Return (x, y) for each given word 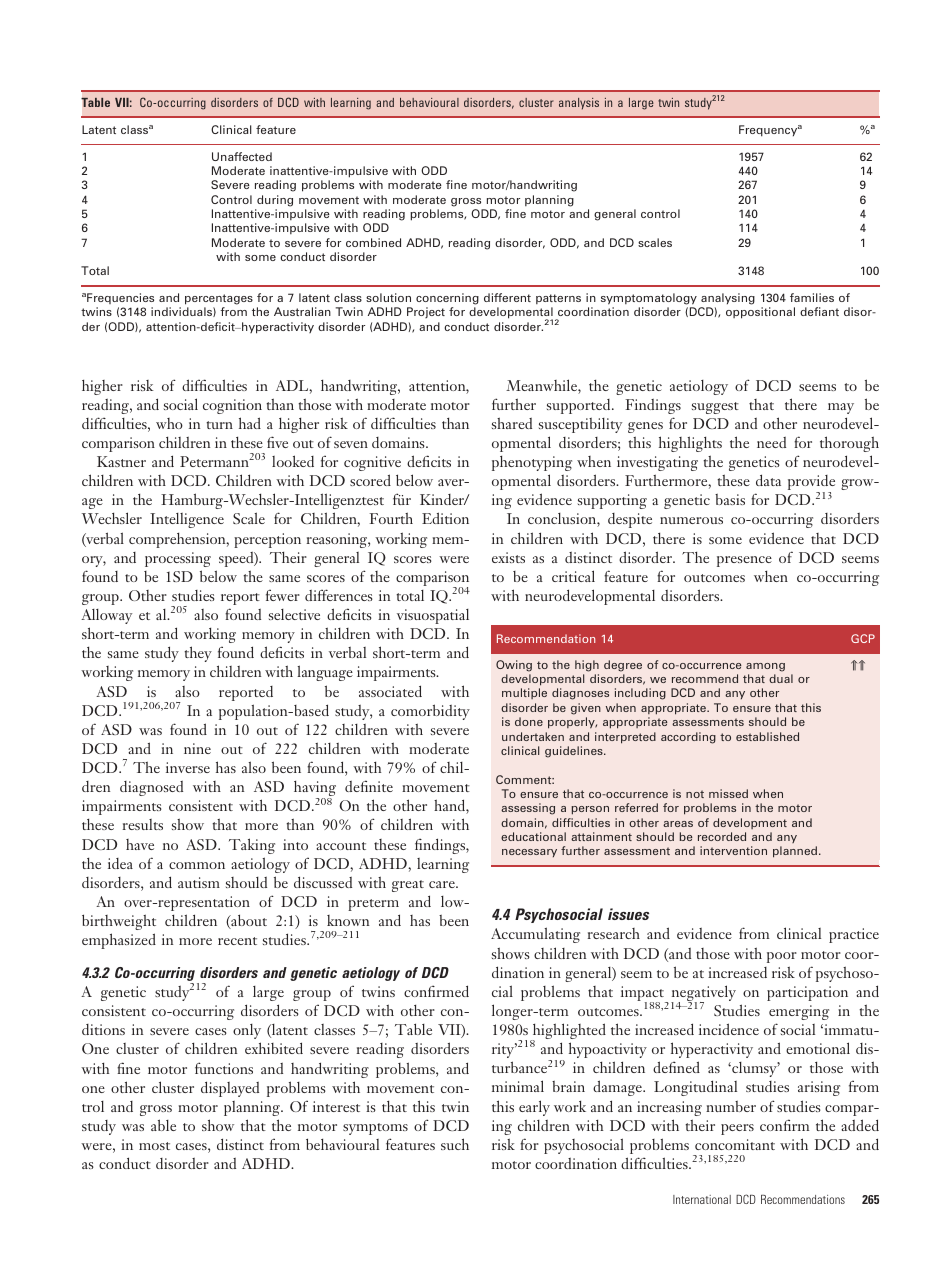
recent (237, 941)
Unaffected (242, 156)
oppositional (760, 313)
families (812, 297)
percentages (219, 299)
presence (744, 561)
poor (782, 957)
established (767, 736)
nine (197, 748)
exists (508, 557)
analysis (579, 104)
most (154, 1146)
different (507, 297)
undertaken (533, 736)
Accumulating (535, 935)
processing (178, 559)
